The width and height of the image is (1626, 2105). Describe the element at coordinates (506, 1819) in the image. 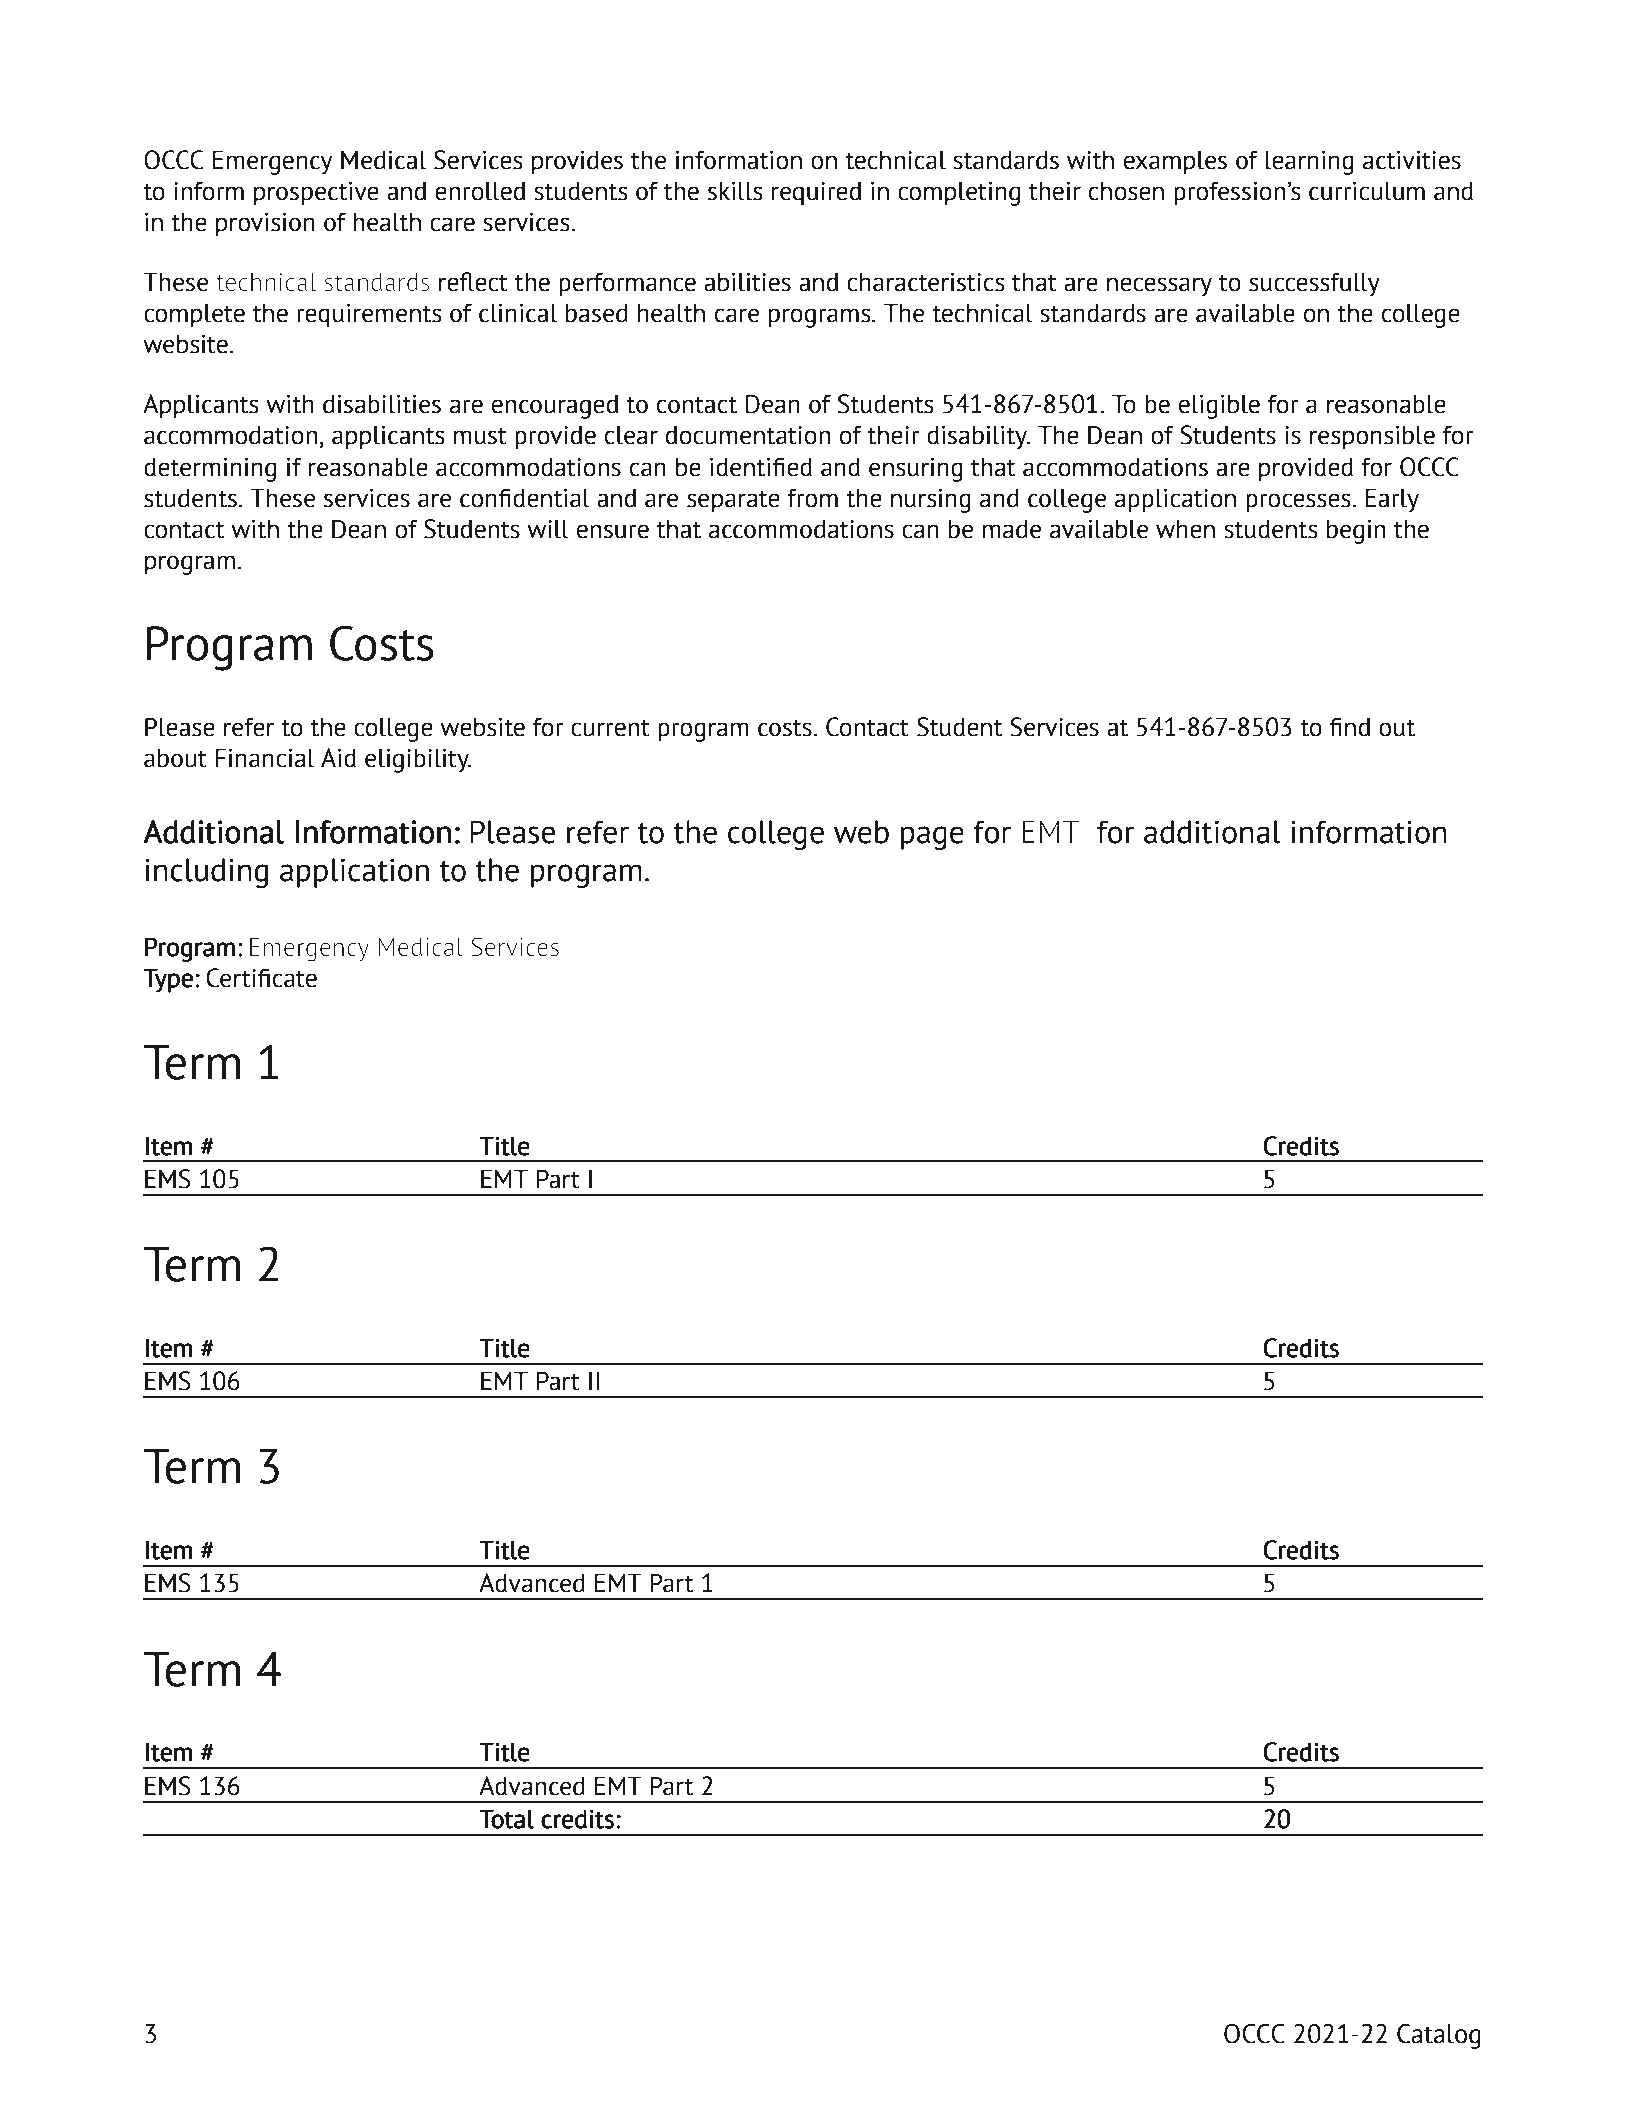

I see `Total` at that location.
